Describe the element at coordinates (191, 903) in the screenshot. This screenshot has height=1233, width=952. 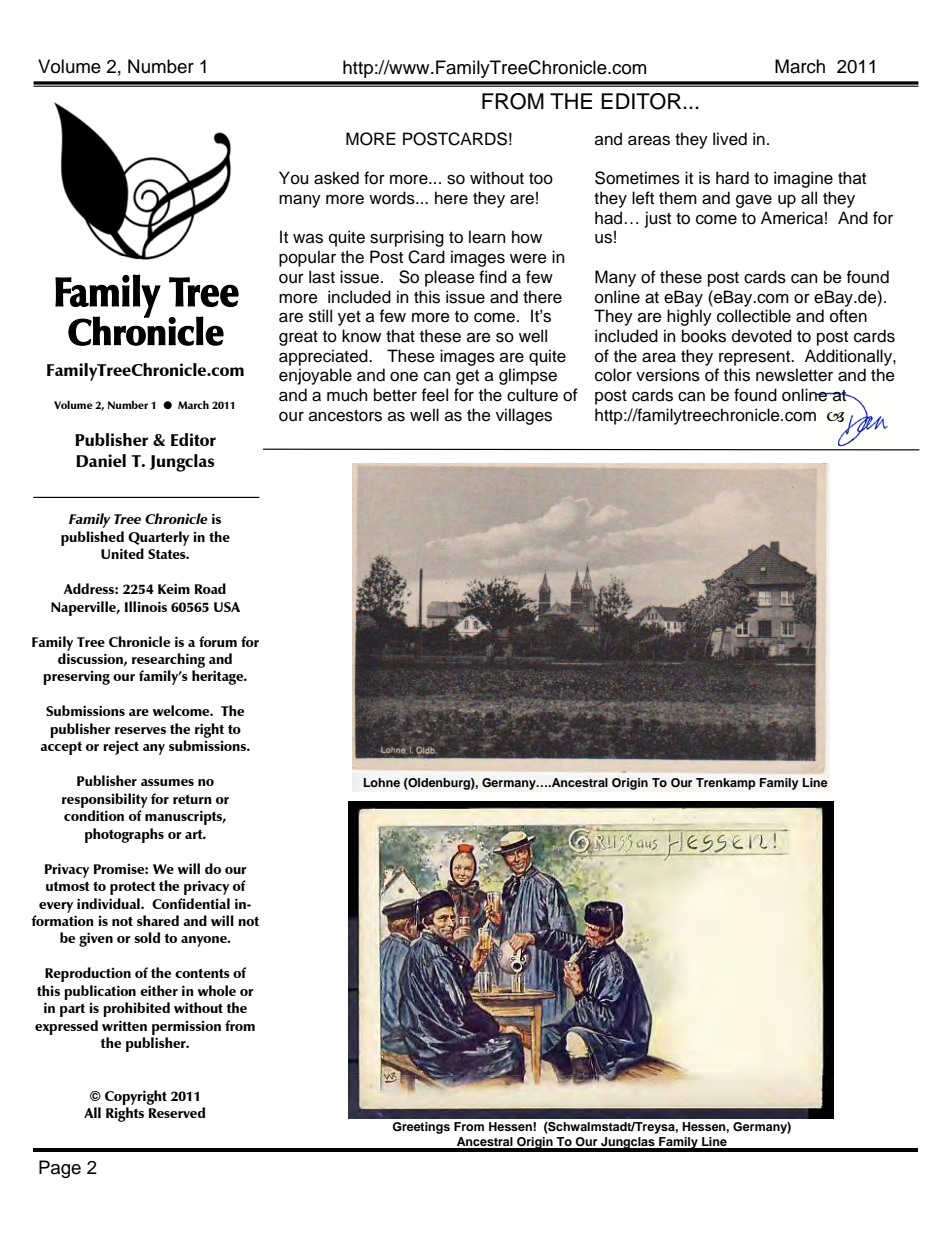
I see `Confidential` at that location.
